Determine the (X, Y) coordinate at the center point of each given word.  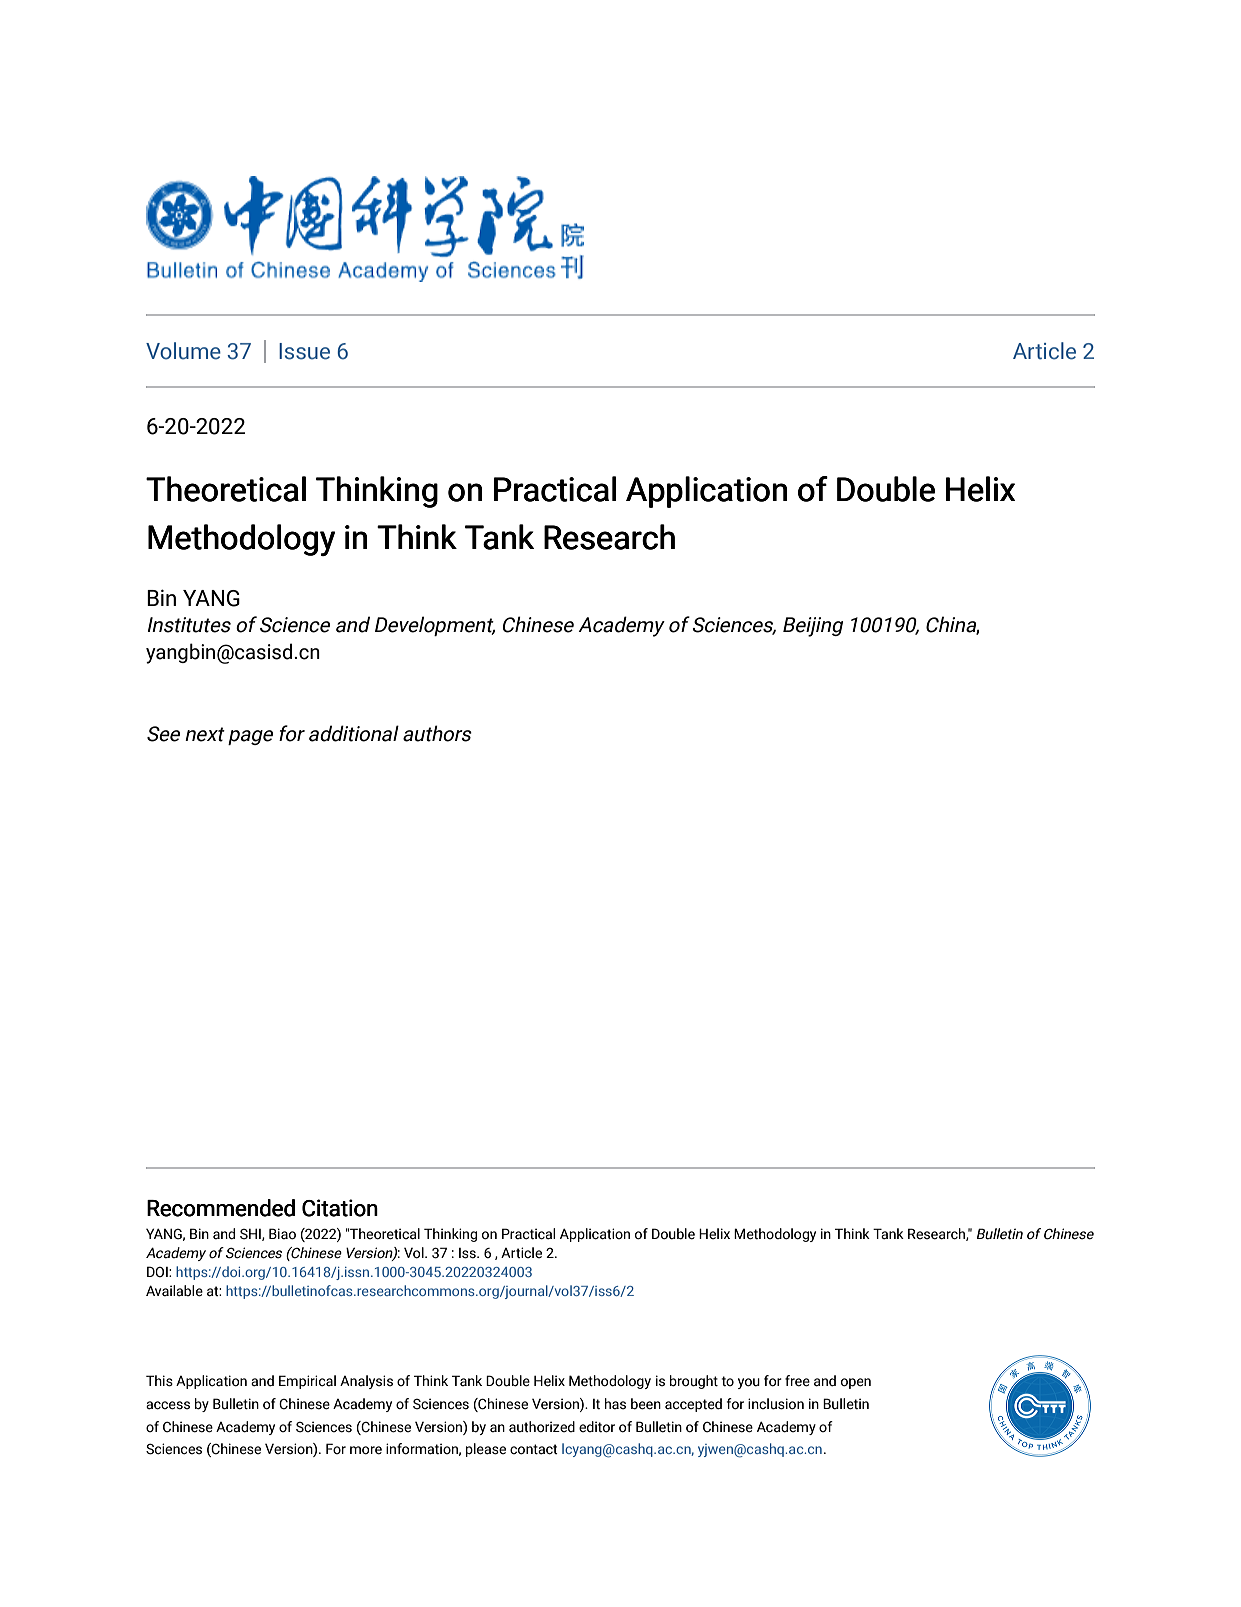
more (366, 1450)
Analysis (366, 1382)
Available (174, 1291)
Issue (304, 351)
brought (694, 1382)
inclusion (776, 1404)
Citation (340, 1208)
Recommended (221, 1208)
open (856, 1383)
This (159, 1381)
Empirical (307, 1382)
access (168, 1405)
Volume (183, 351)
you (749, 1383)
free (797, 1381)
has (615, 1404)
